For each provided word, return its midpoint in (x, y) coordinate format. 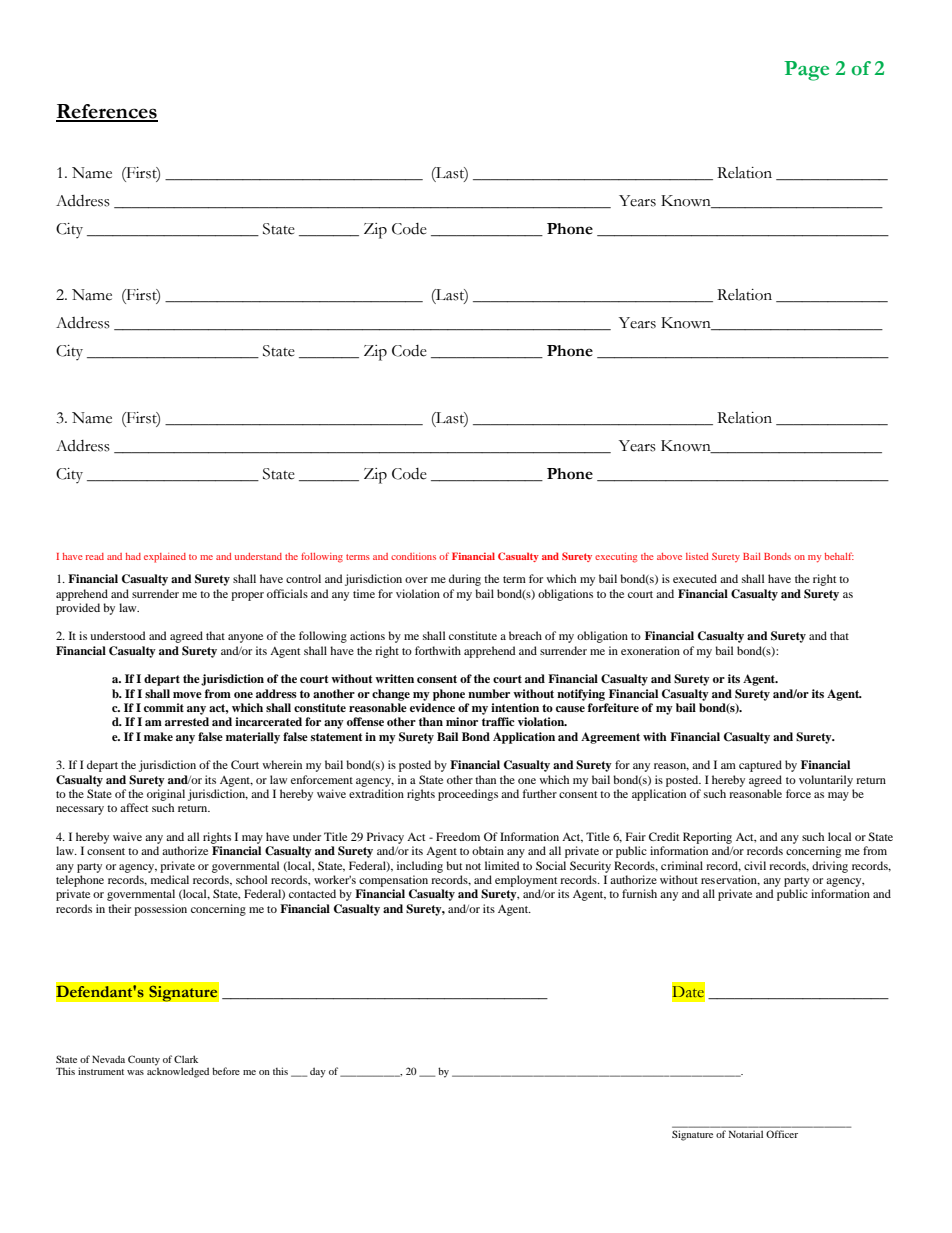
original (166, 795)
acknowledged (178, 1071)
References (107, 112)
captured (760, 766)
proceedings (468, 795)
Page (806, 71)
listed (697, 556)
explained (165, 558)
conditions (413, 556)
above (669, 556)
